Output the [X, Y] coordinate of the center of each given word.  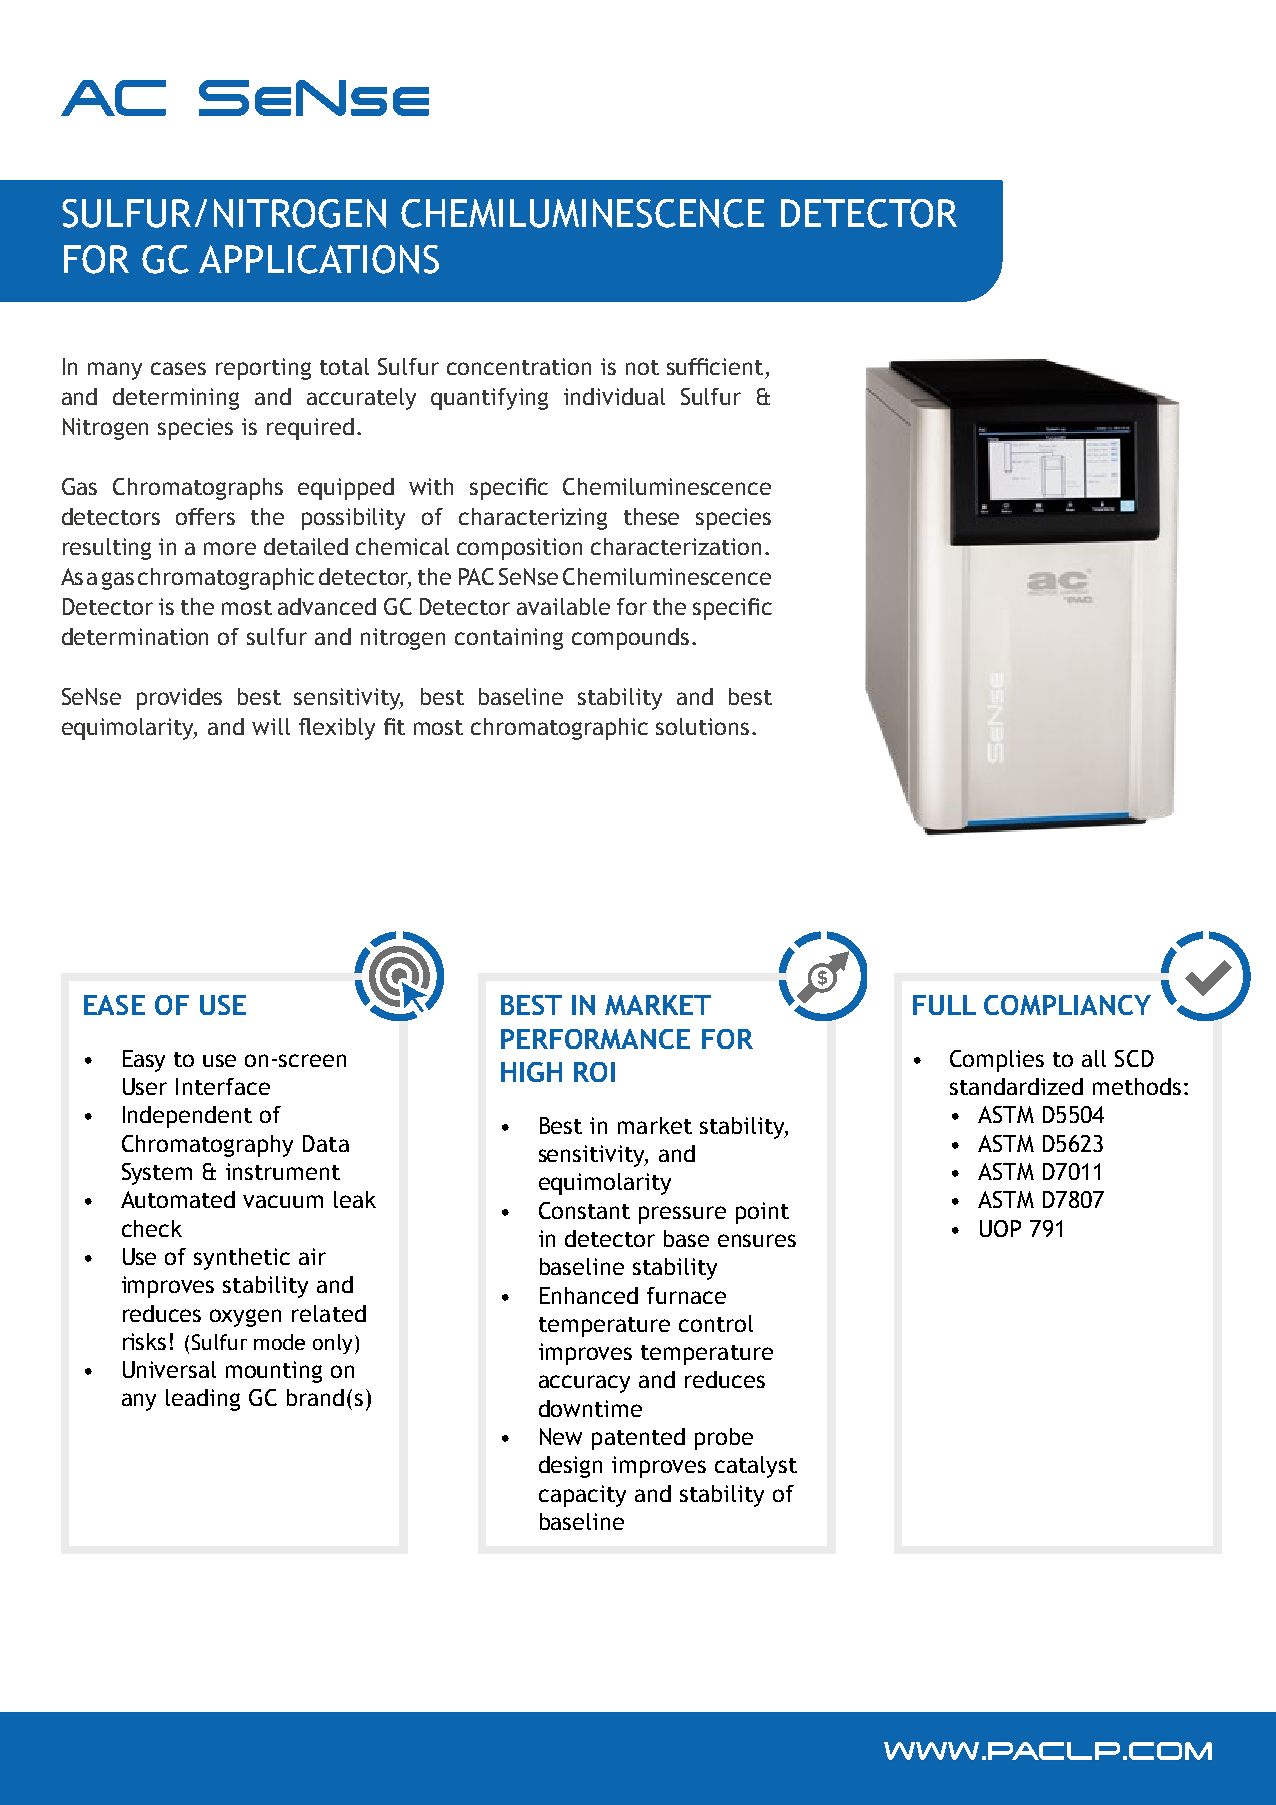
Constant [584, 1210]
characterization [676, 546]
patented [638, 1439]
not [642, 367]
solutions [702, 726]
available [563, 606]
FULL [944, 1005]
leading [203, 1400]
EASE [114, 1005]
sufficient [715, 366]
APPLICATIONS [319, 259]
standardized [1016, 1086]
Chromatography [207, 1146]
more [230, 548]
